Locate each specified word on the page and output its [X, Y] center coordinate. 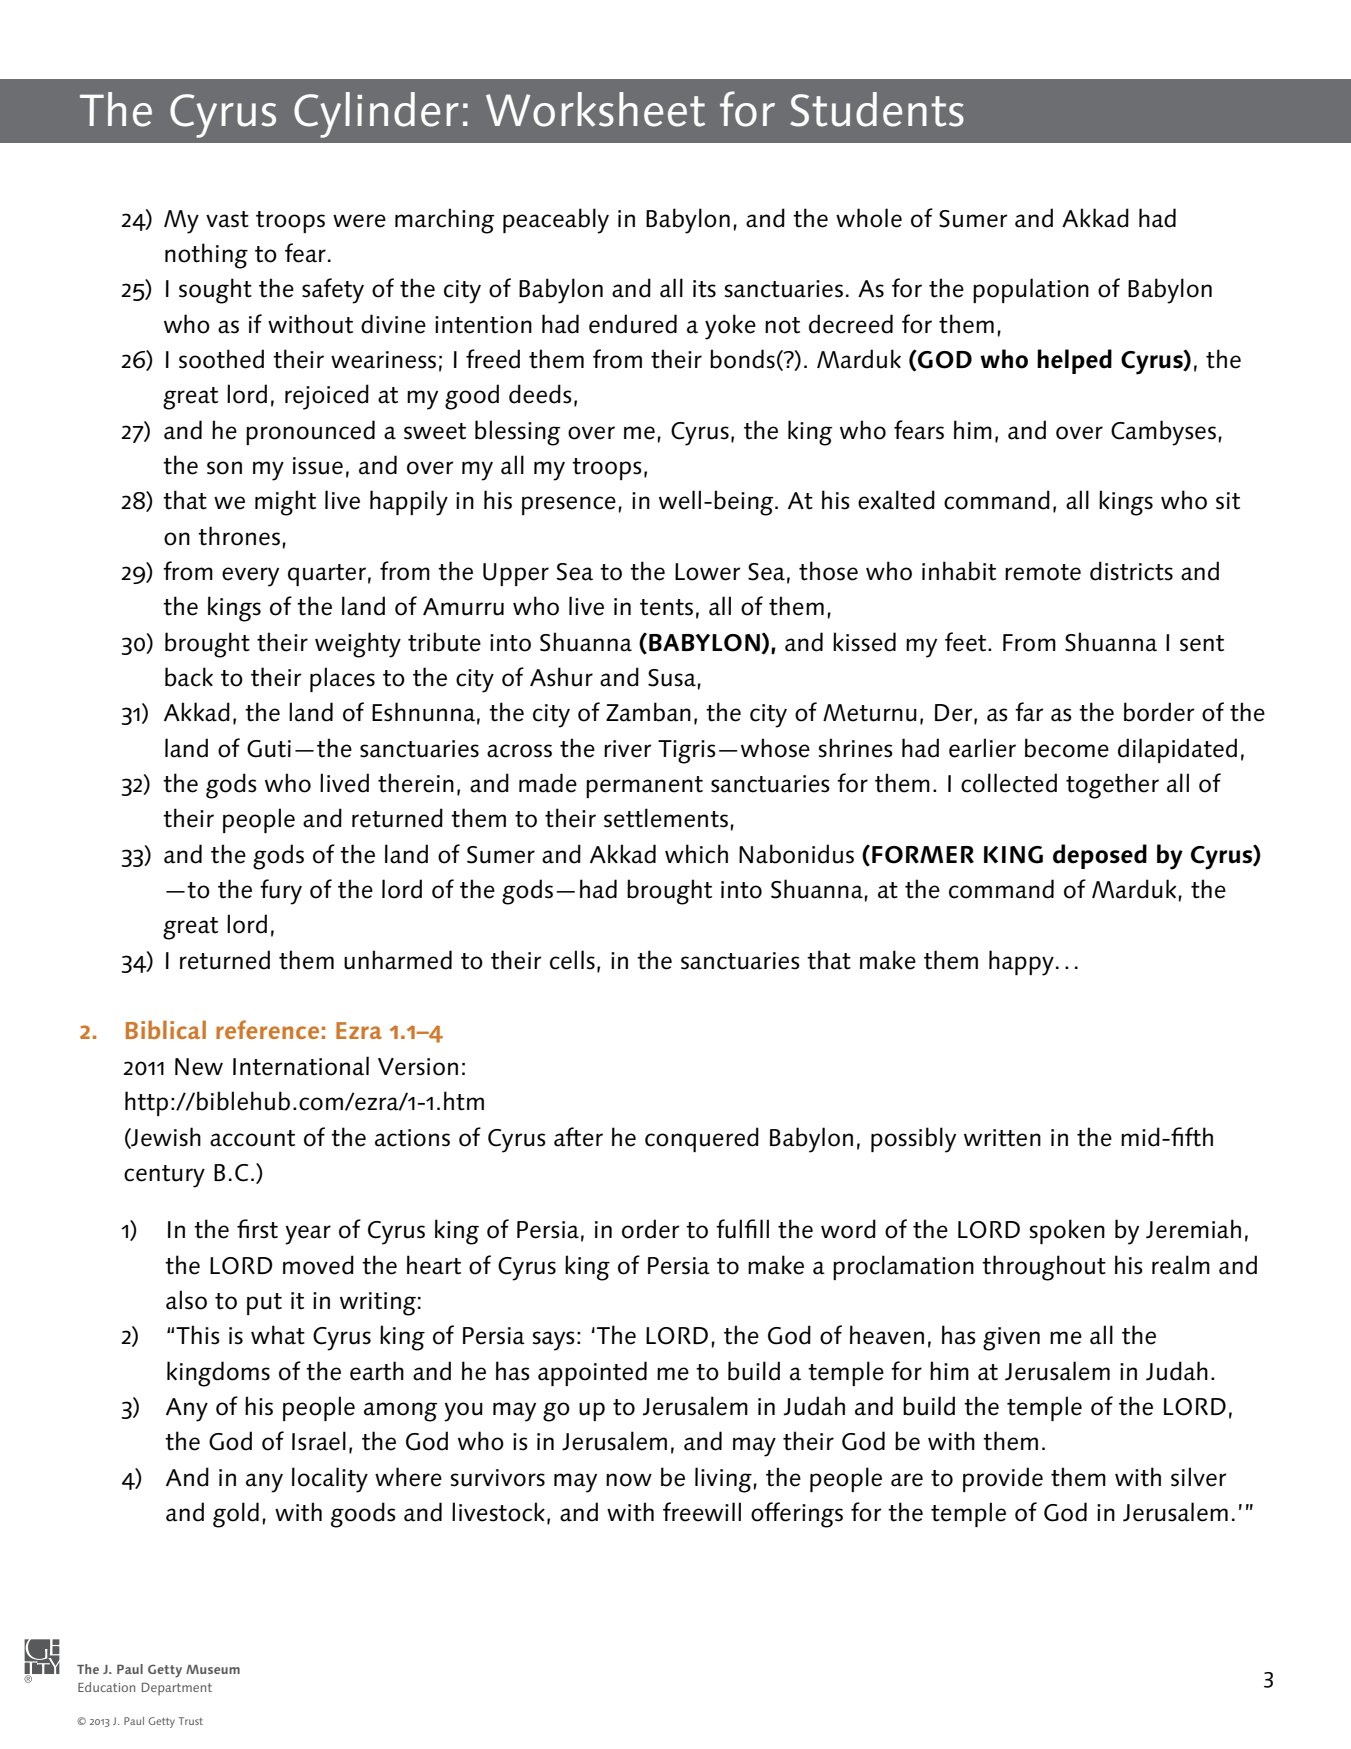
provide [1003, 1479]
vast [227, 219]
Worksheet [595, 109]
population [1031, 290]
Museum [213, 1669]
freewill [702, 1512]
